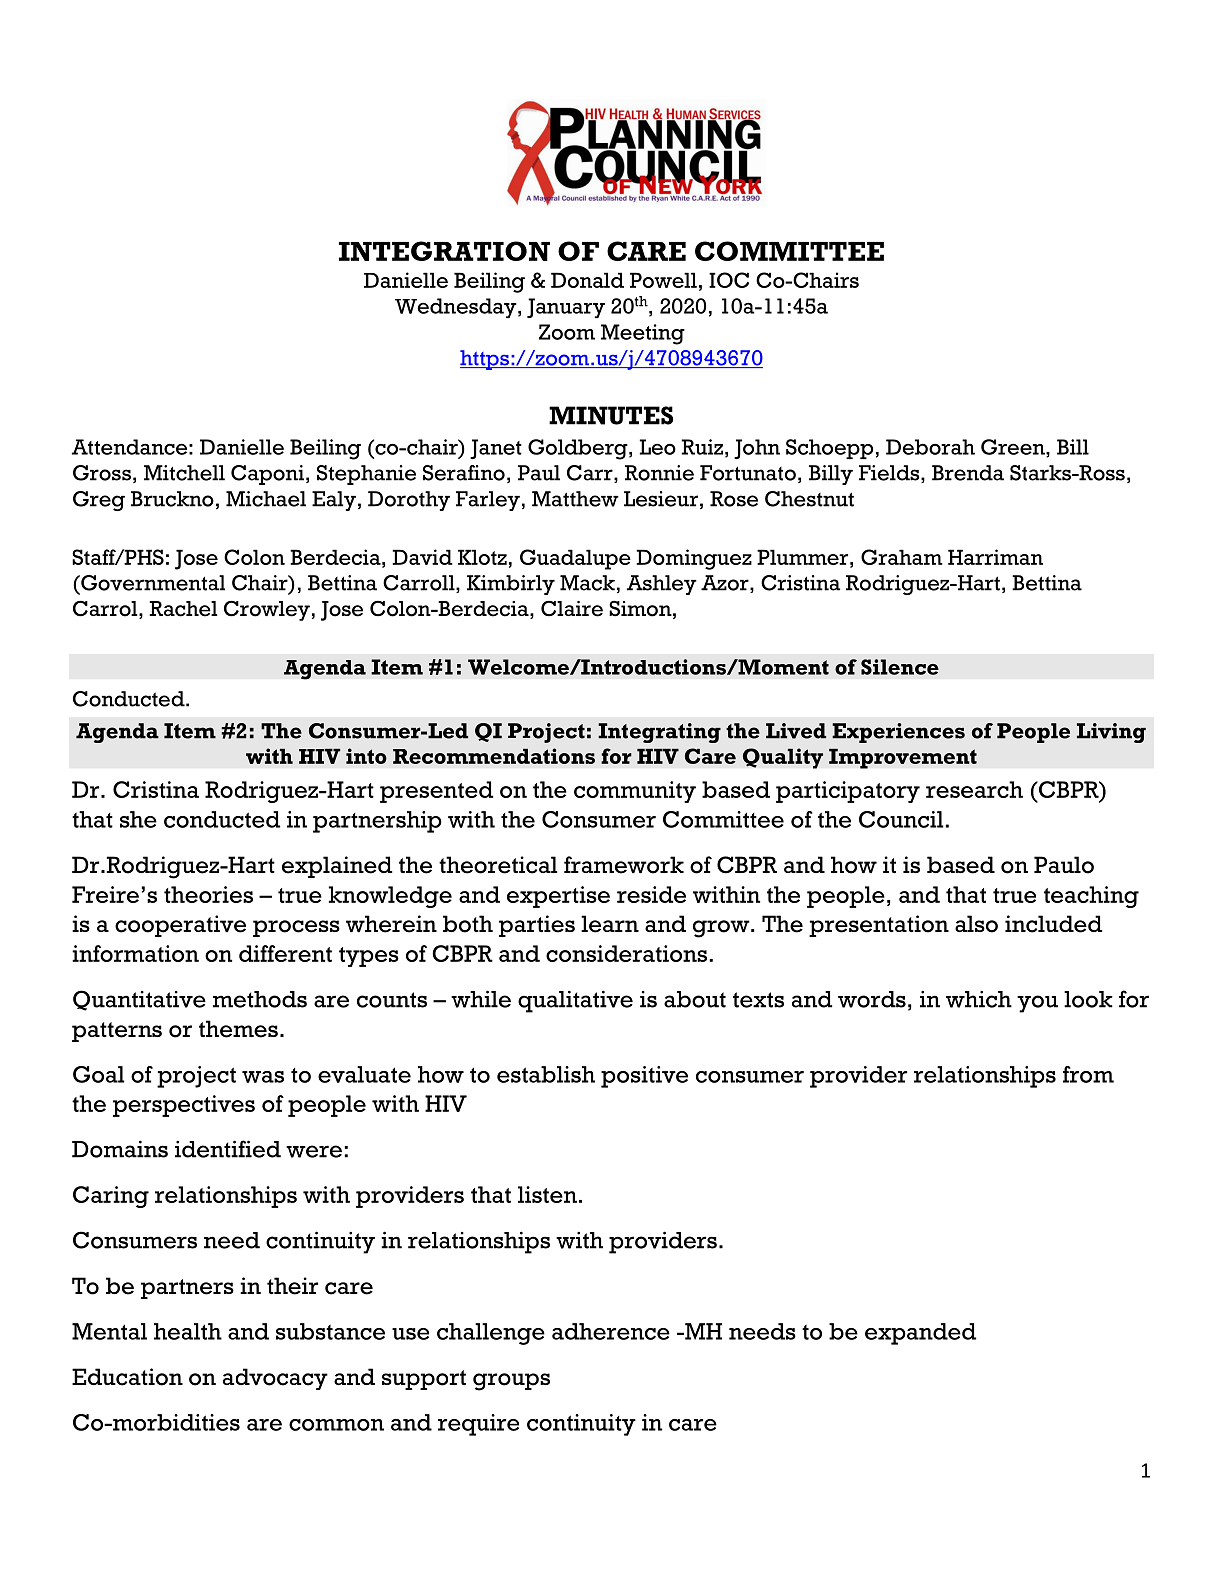  I want to click on IOC, so click(729, 280).
